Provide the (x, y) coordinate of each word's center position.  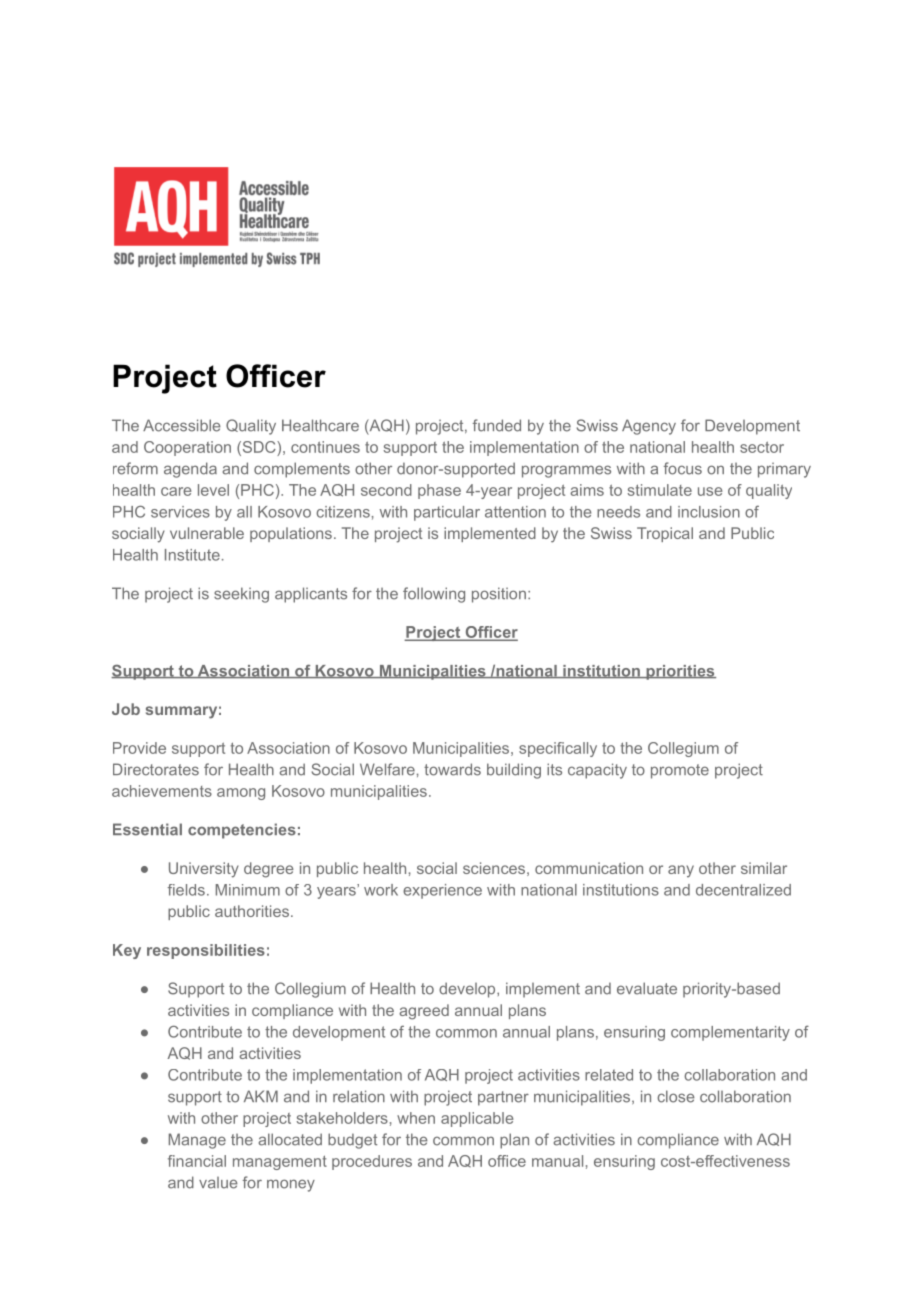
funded (497, 425)
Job (126, 709)
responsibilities (206, 951)
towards (452, 769)
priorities (680, 672)
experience (442, 891)
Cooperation (187, 448)
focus (683, 468)
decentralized (743, 890)
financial (197, 1161)
